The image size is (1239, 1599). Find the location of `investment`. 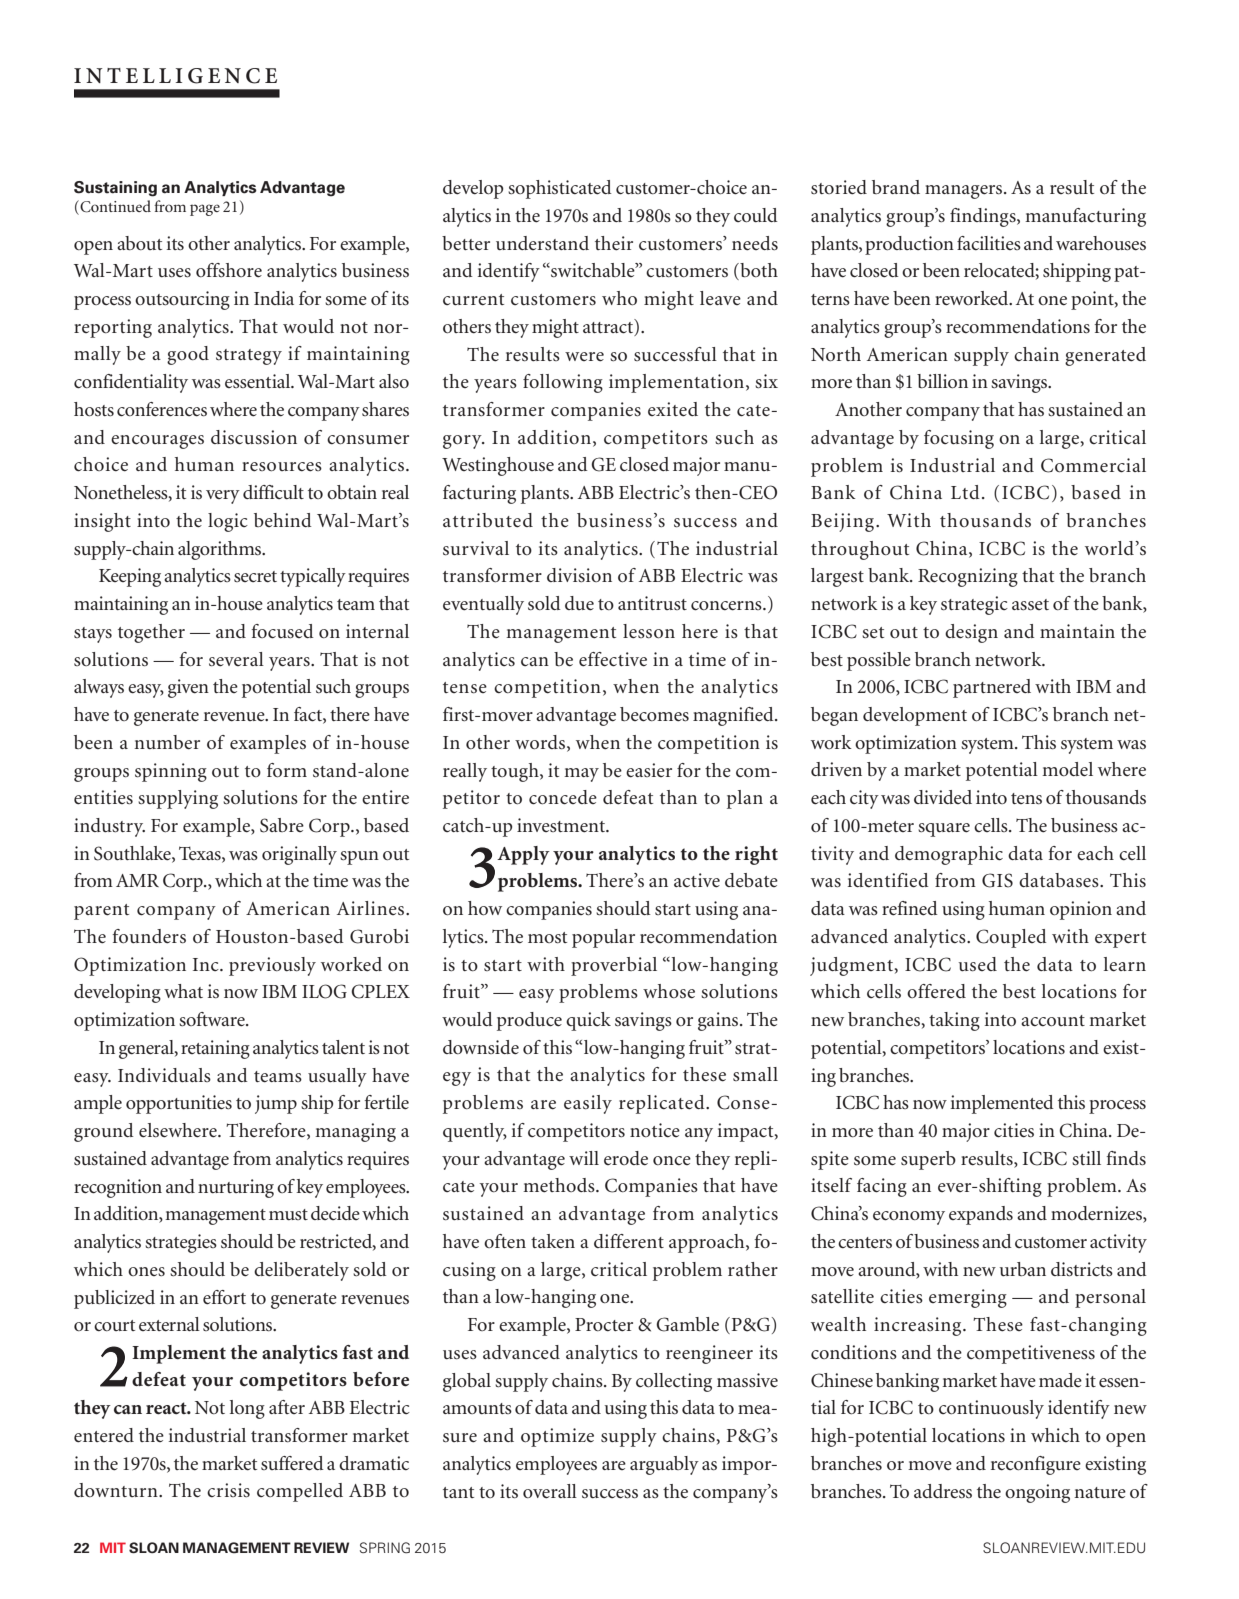

investment is located at coordinates (562, 825).
